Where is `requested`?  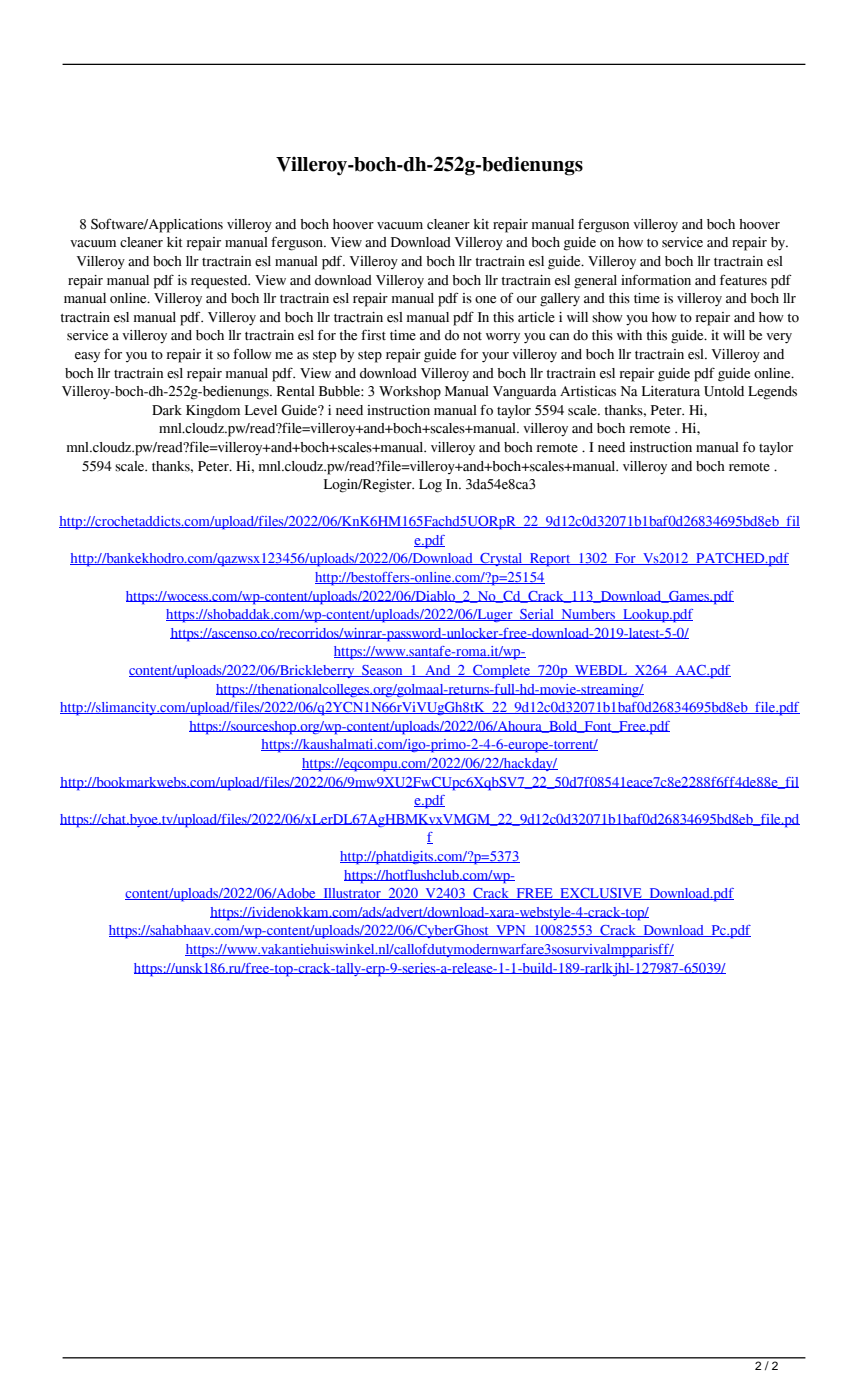 requested is located at coordinates (220, 282).
